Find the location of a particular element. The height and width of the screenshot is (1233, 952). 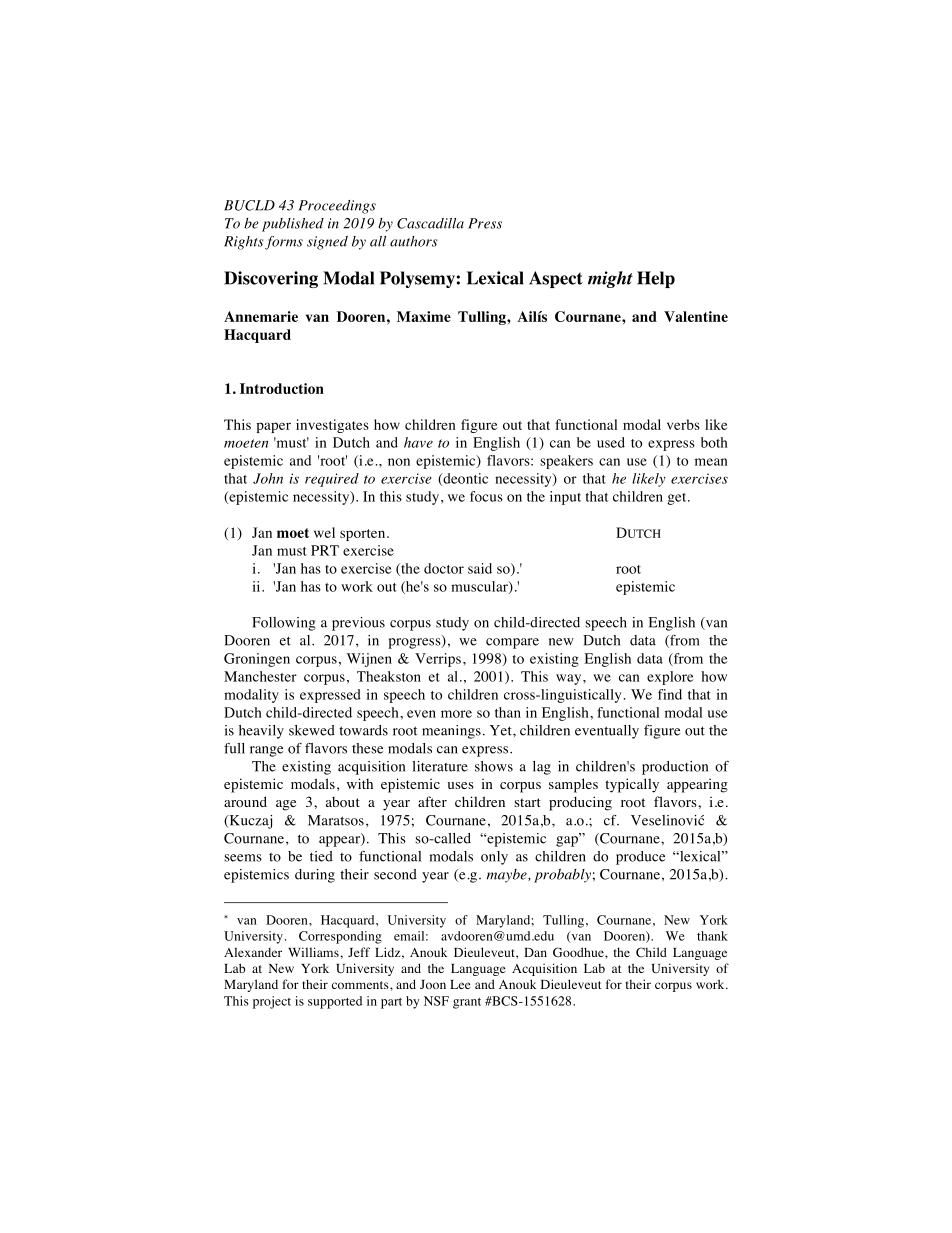

focus is located at coordinates (486, 496).
